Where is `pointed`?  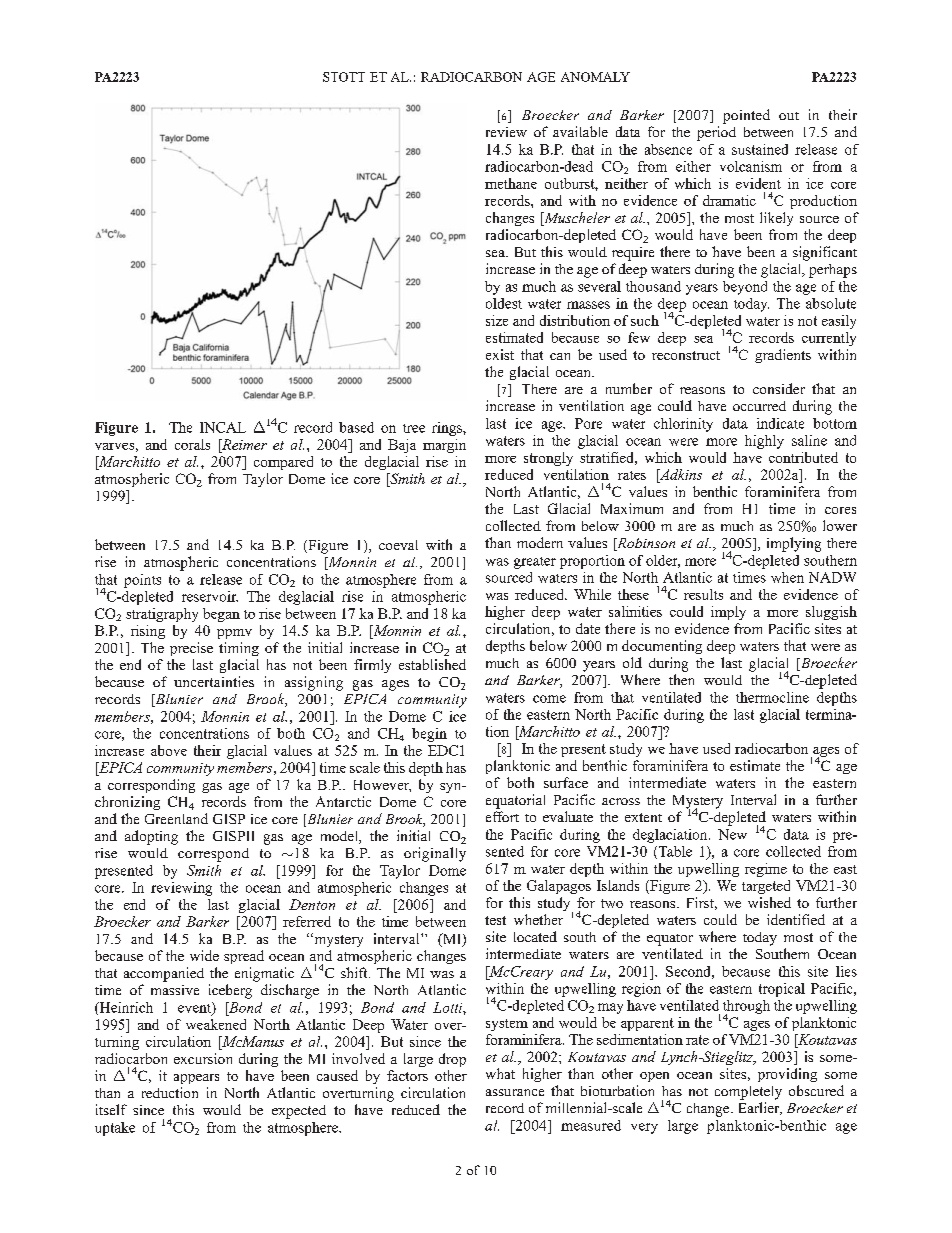
pointed is located at coordinates (746, 116).
